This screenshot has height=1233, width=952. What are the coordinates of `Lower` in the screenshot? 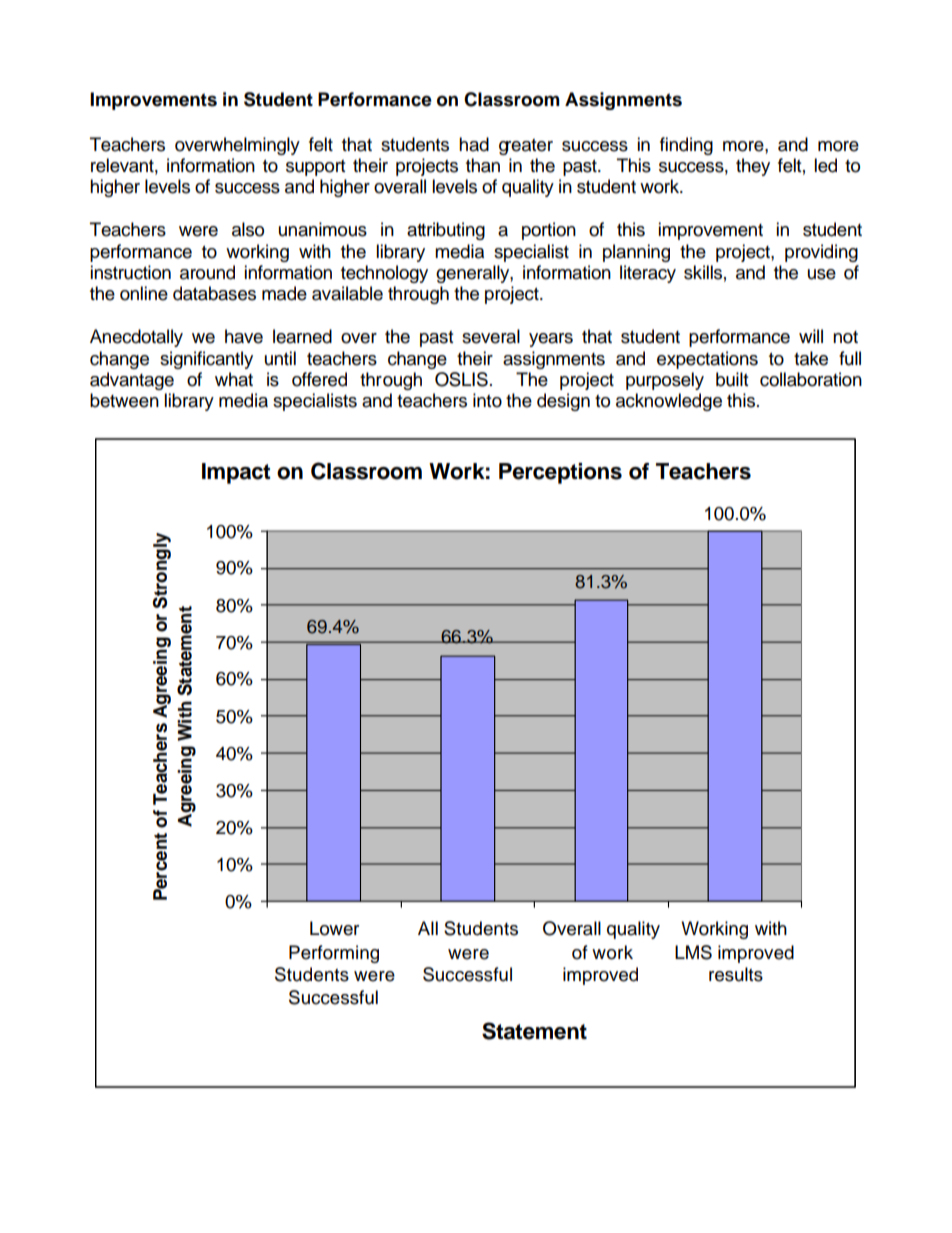 It's located at (334, 928).
